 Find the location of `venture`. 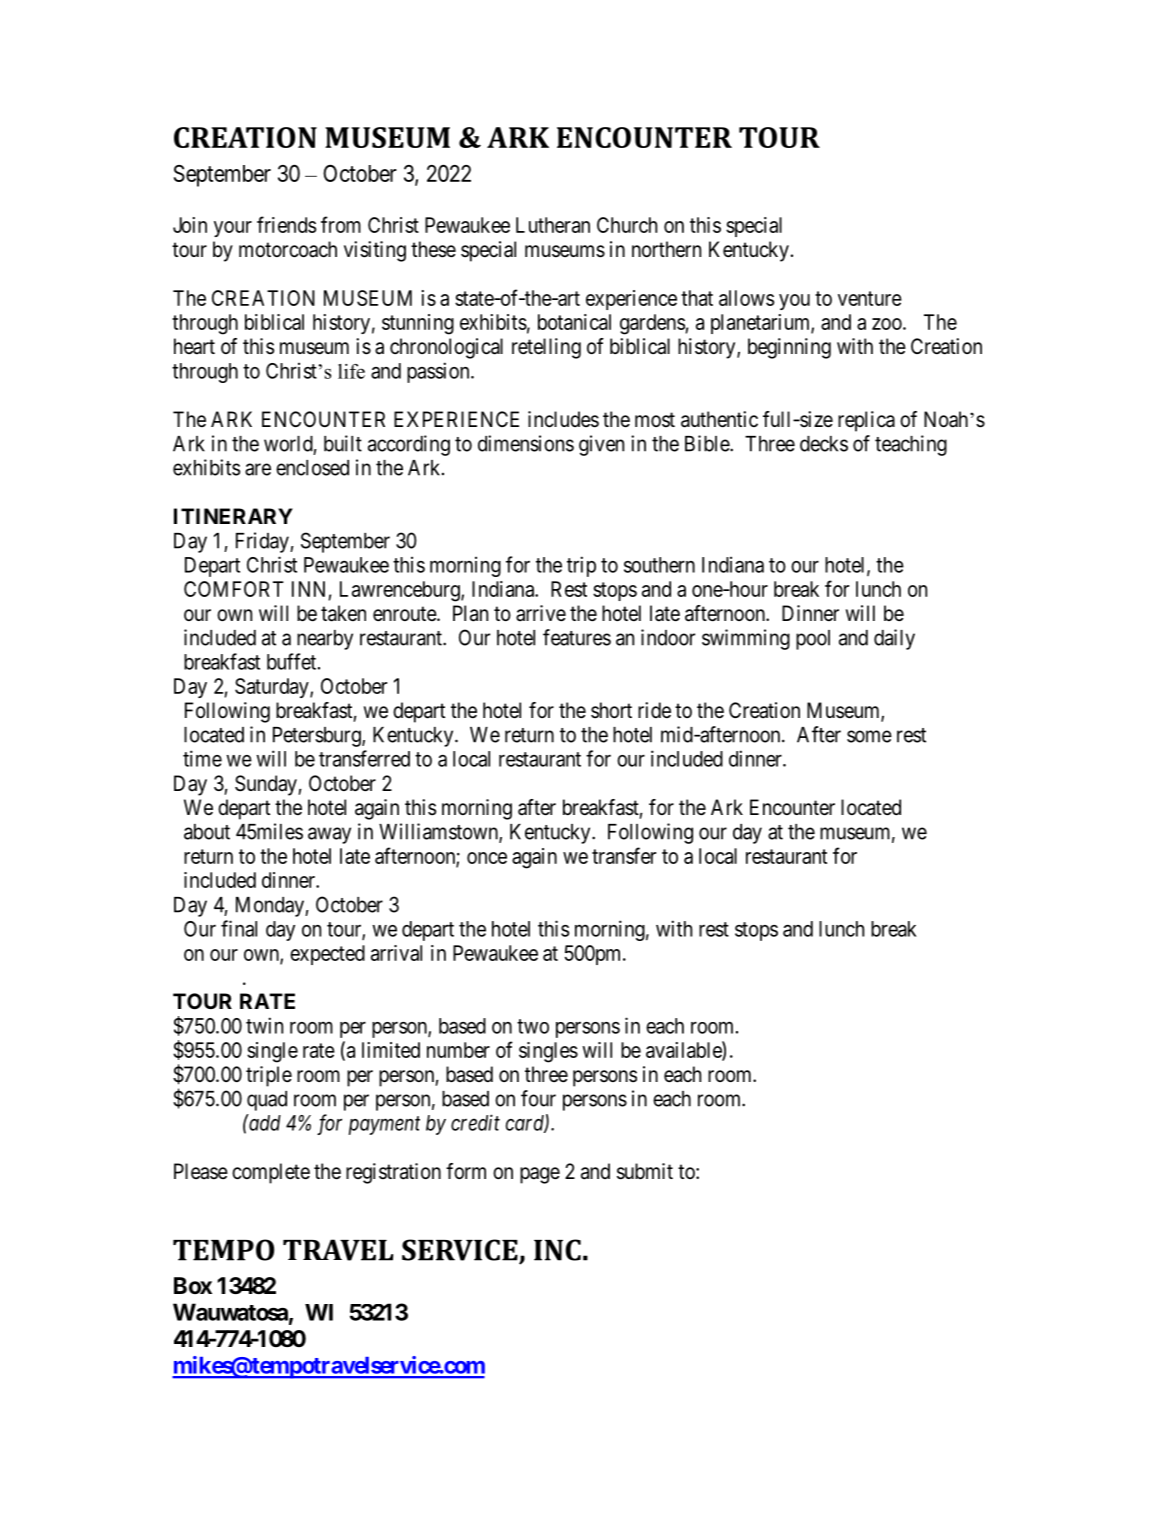

venture is located at coordinates (870, 298).
